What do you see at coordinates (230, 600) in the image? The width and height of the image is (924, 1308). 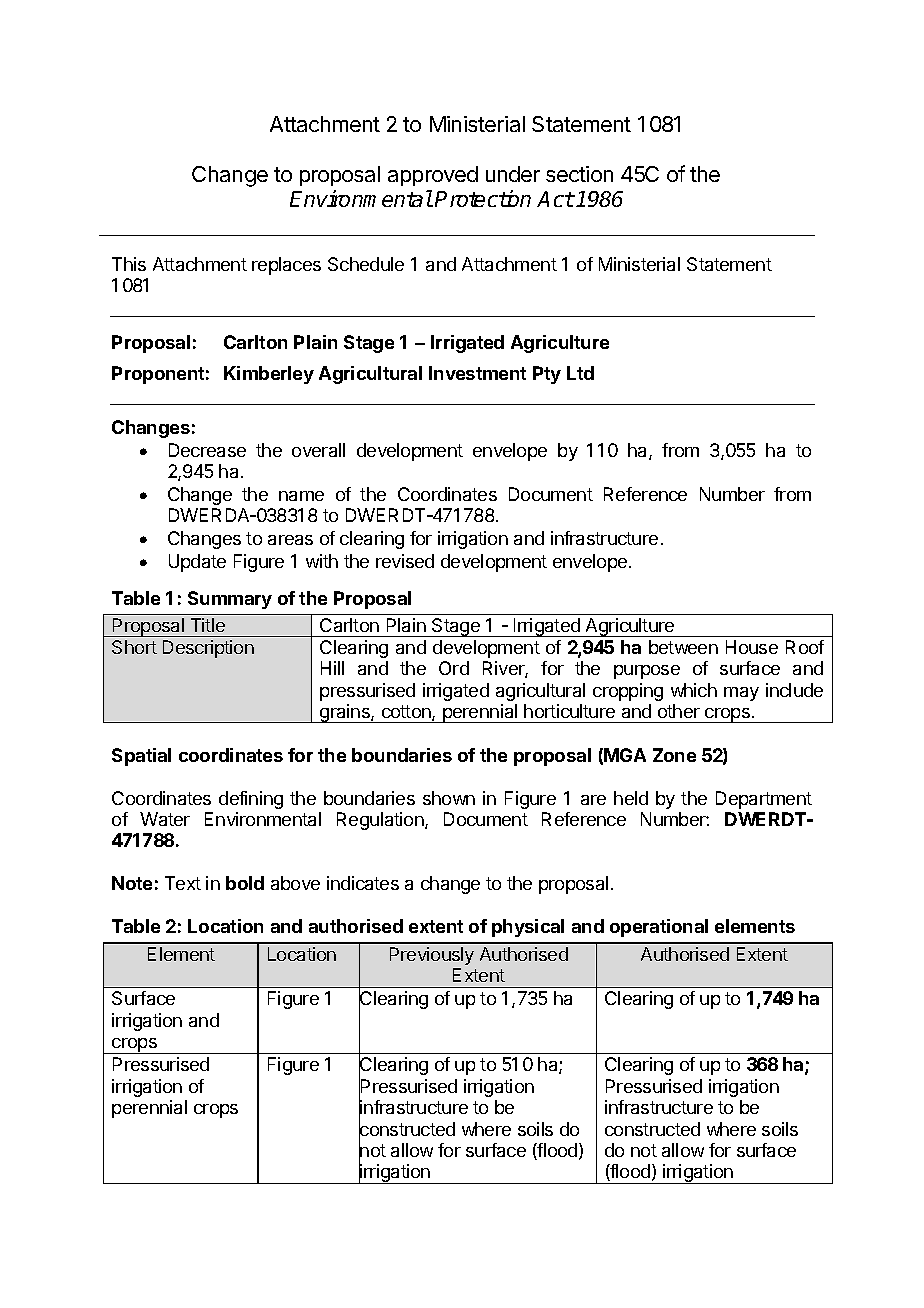 I see `Summary` at bounding box center [230, 600].
